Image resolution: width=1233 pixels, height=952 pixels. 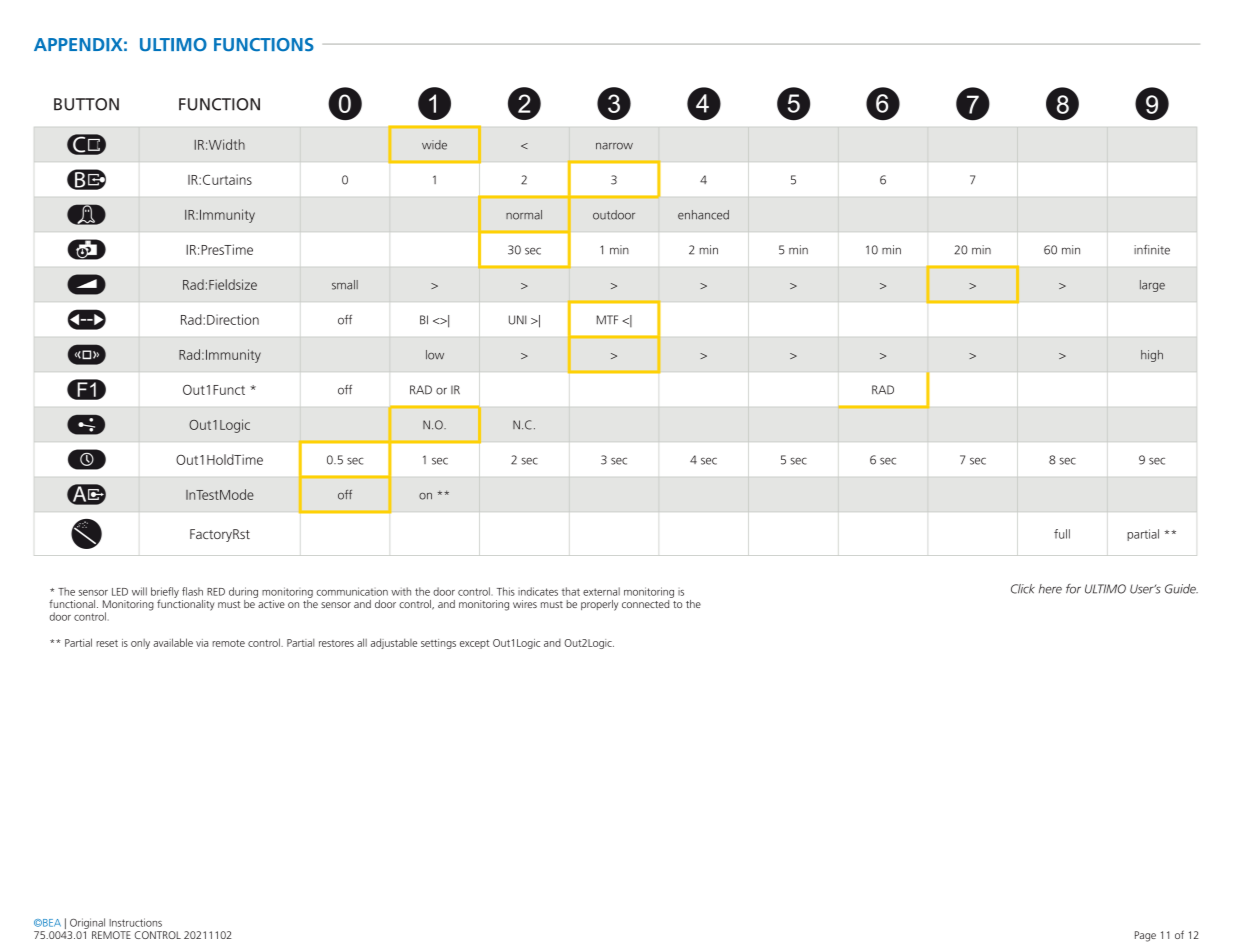 What do you see at coordinates (1062, 534) in the screenshot?
I see `full` at bounding box center [1062, 534].
